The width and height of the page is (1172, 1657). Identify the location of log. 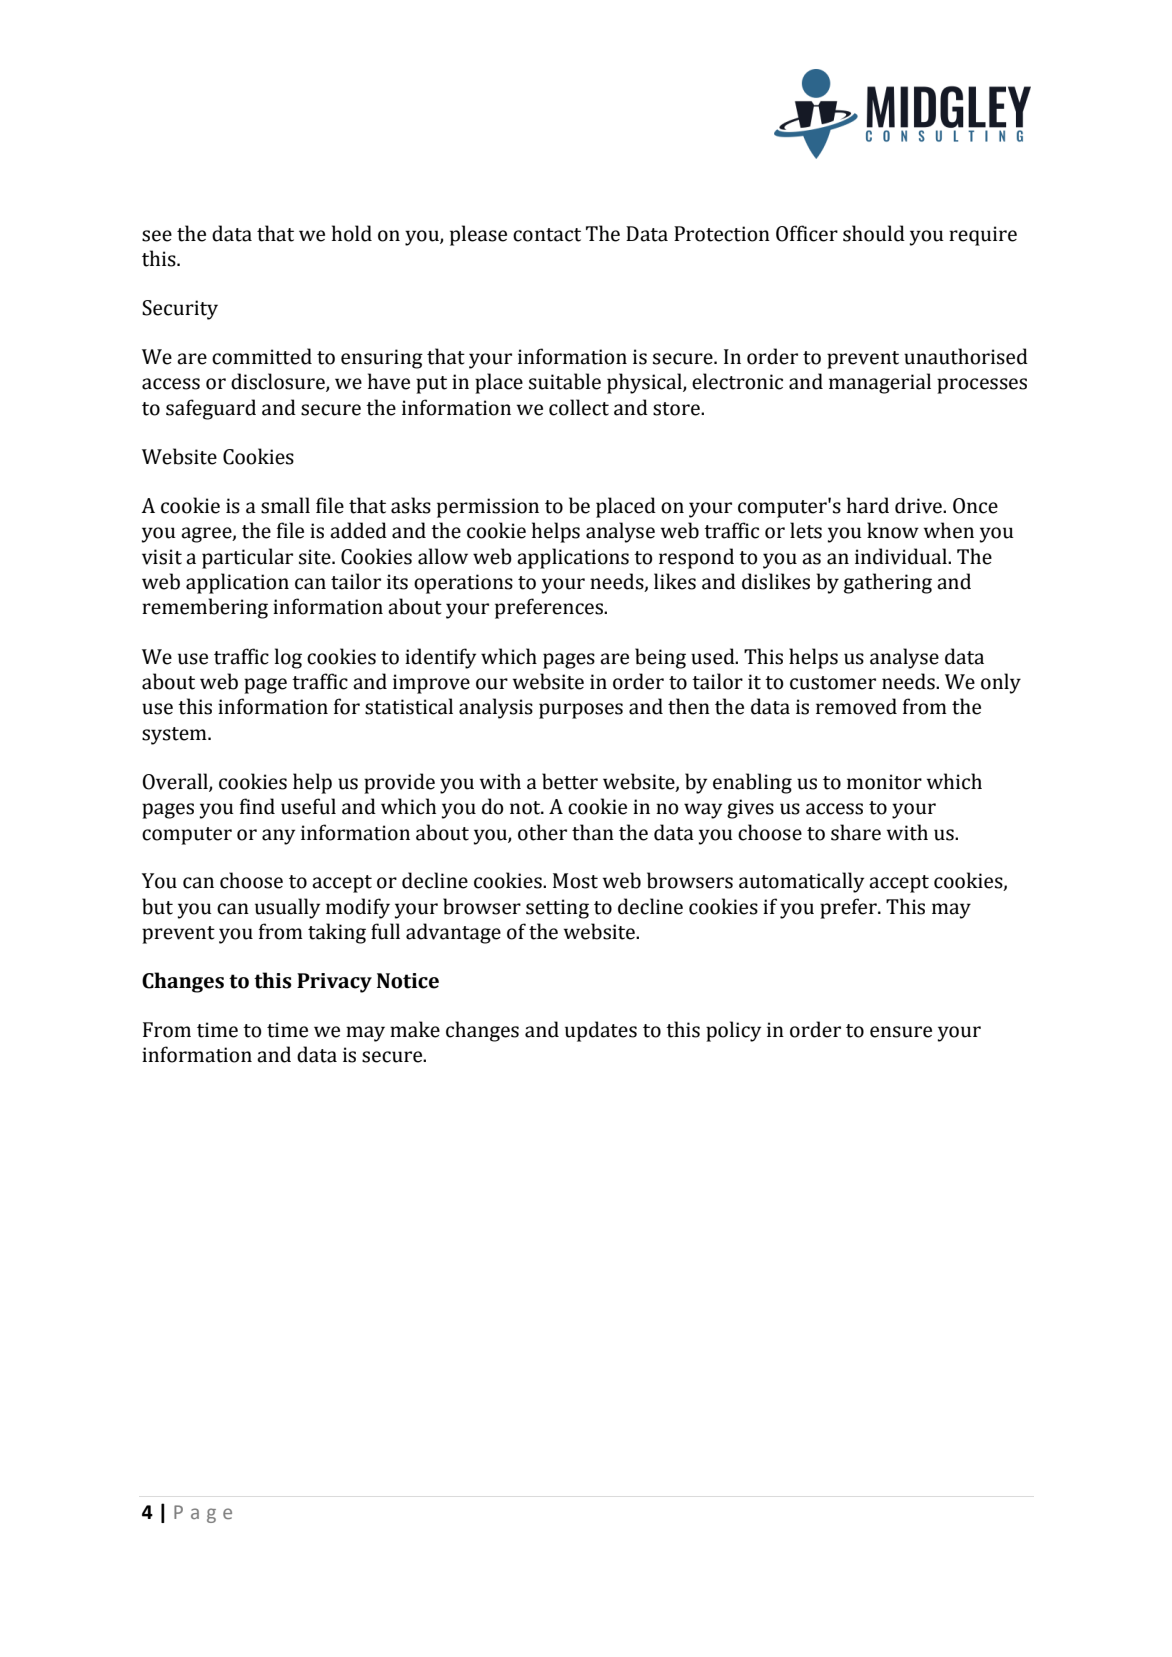
(288, 658).
